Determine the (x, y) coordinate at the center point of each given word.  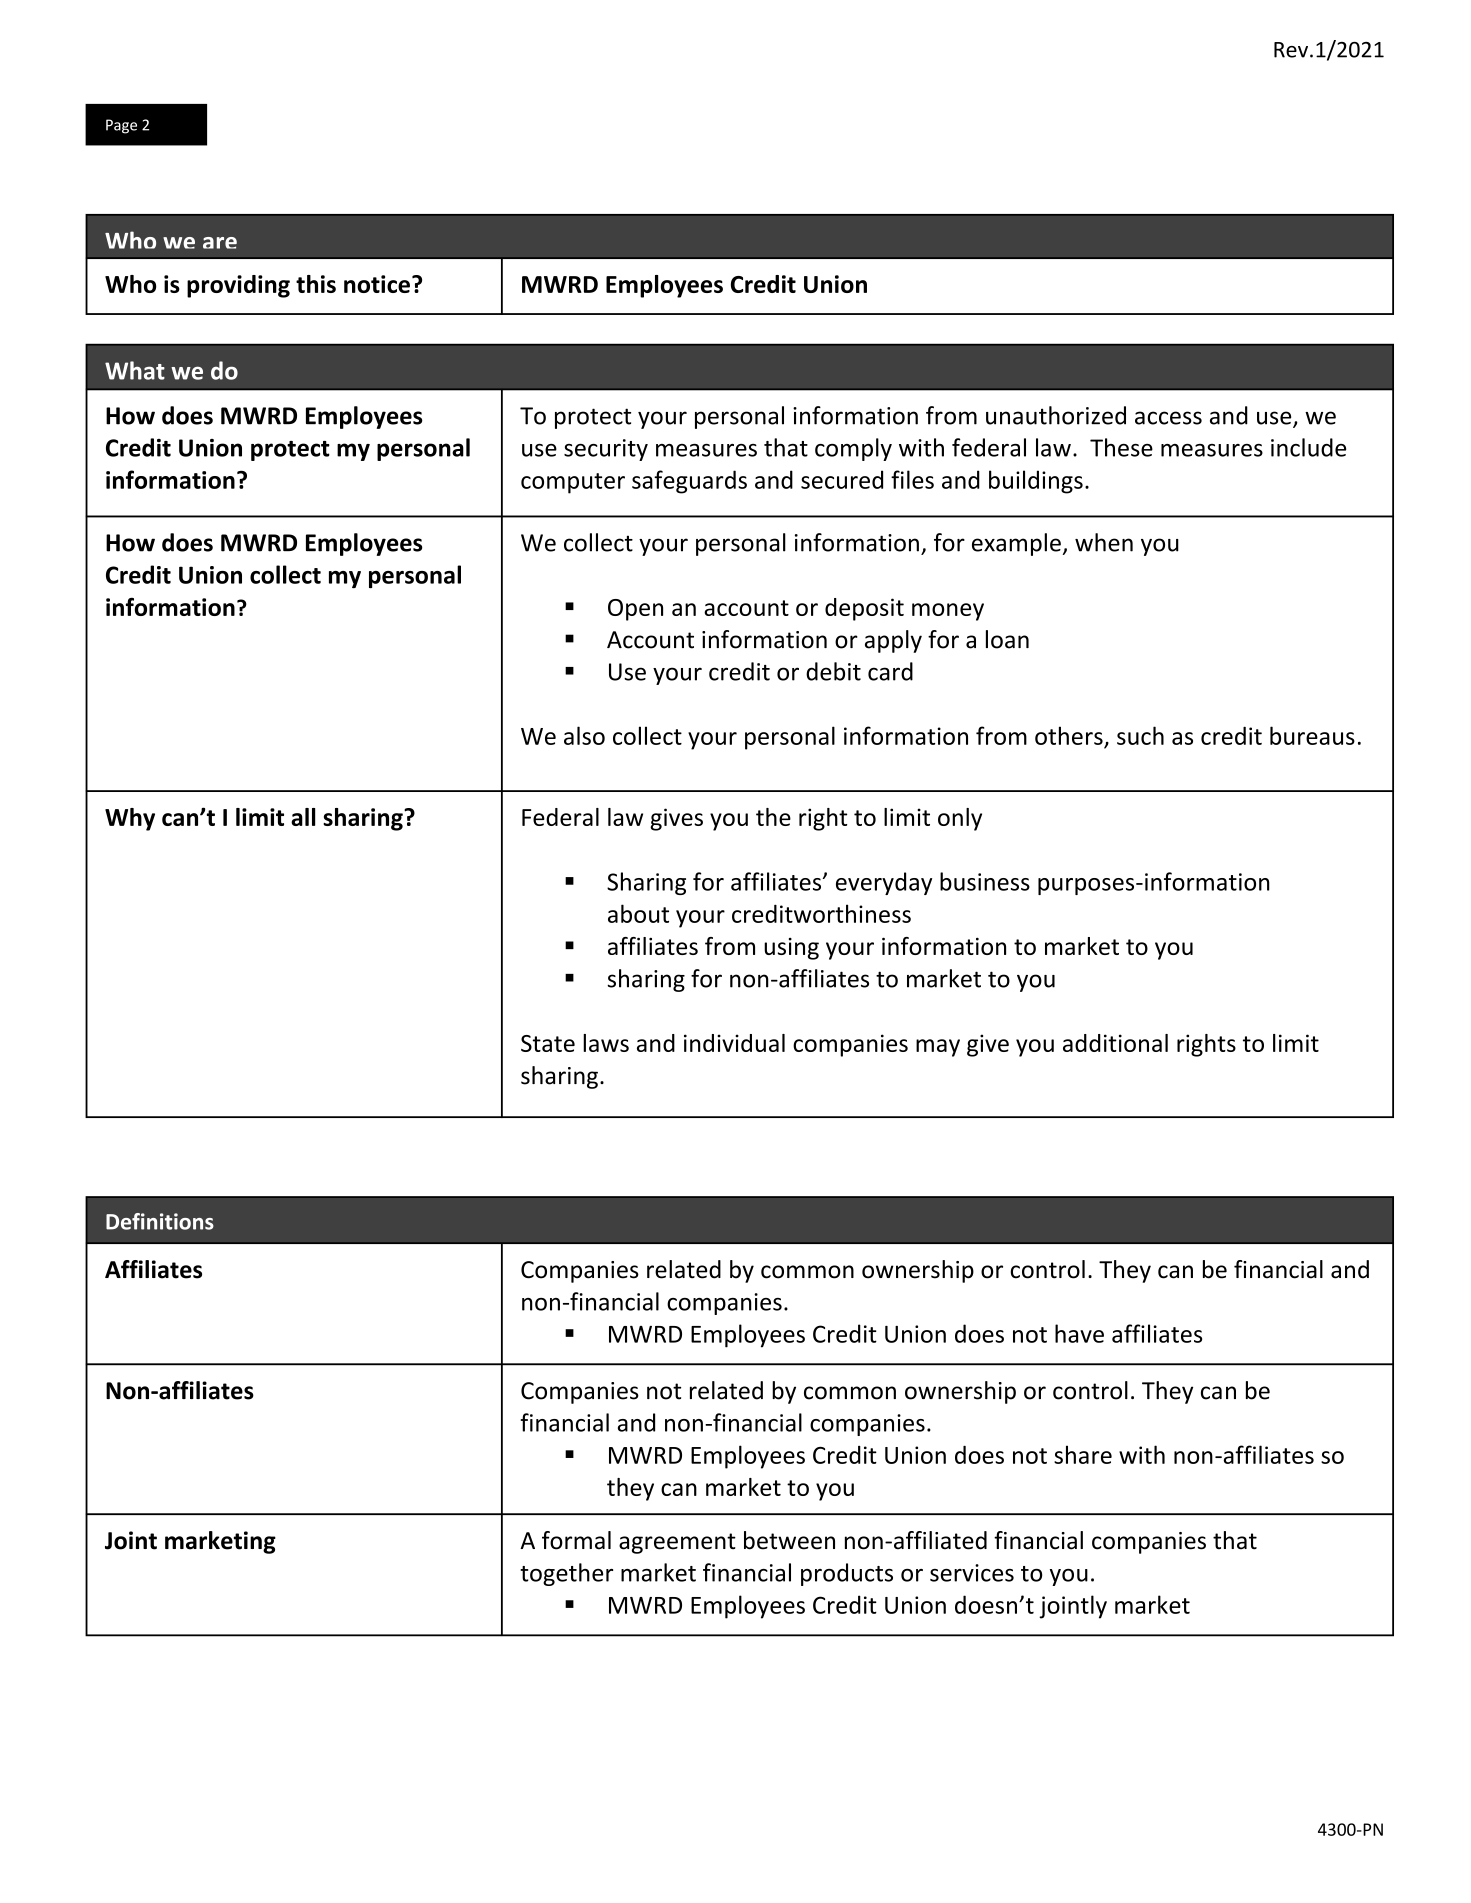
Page (121, 126)
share (1083, 1454)
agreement (677, 1543)
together (566, 1574)
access (1168, 418)
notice (377, 284)
